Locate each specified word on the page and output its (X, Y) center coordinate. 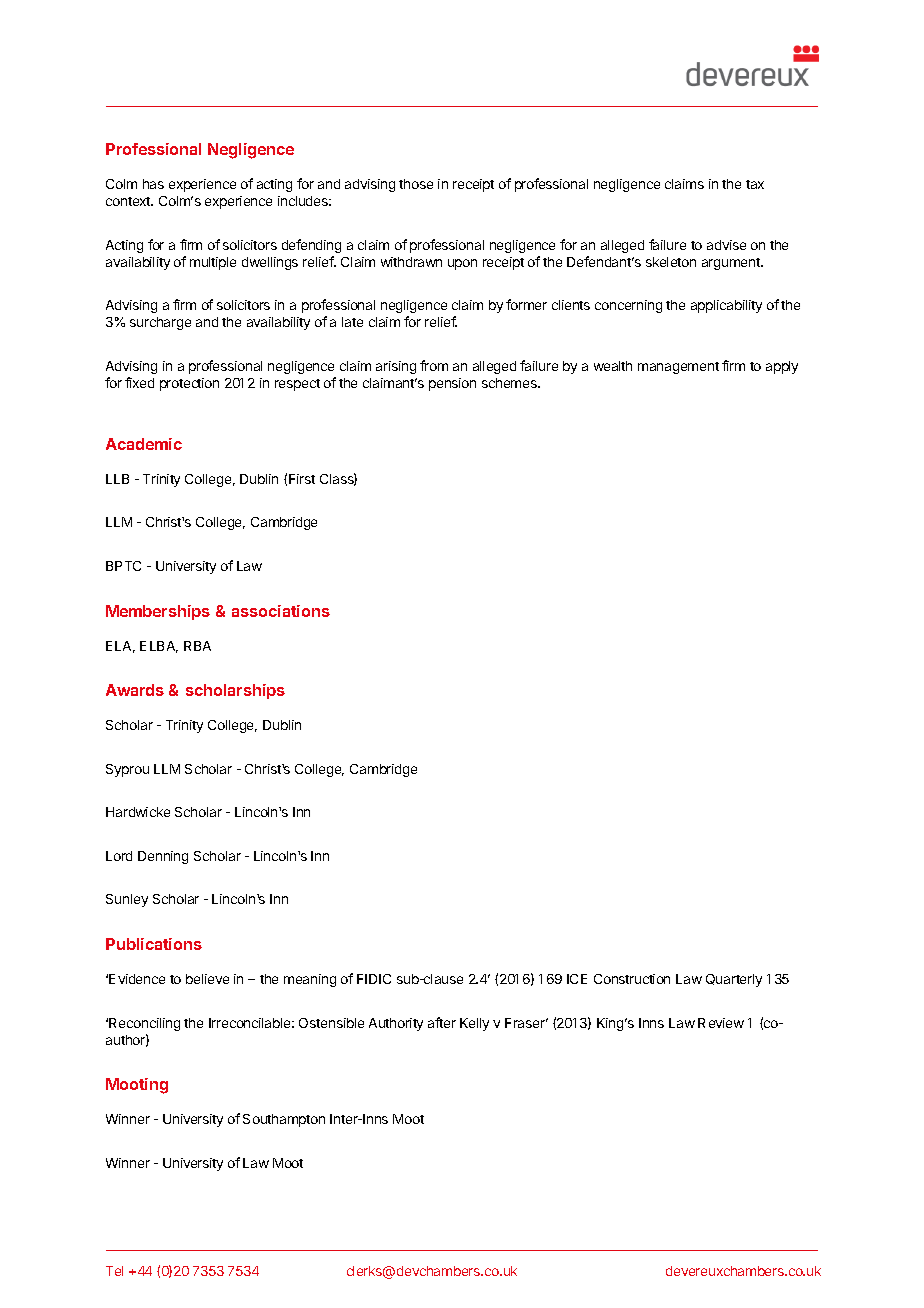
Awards (135, 690)
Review (721, 1023)
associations (281, 611)
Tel (114, 1271)
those (416, 184)
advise (726, 245)
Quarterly (734, 980)
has (153, 184)
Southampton (284, 1120)
